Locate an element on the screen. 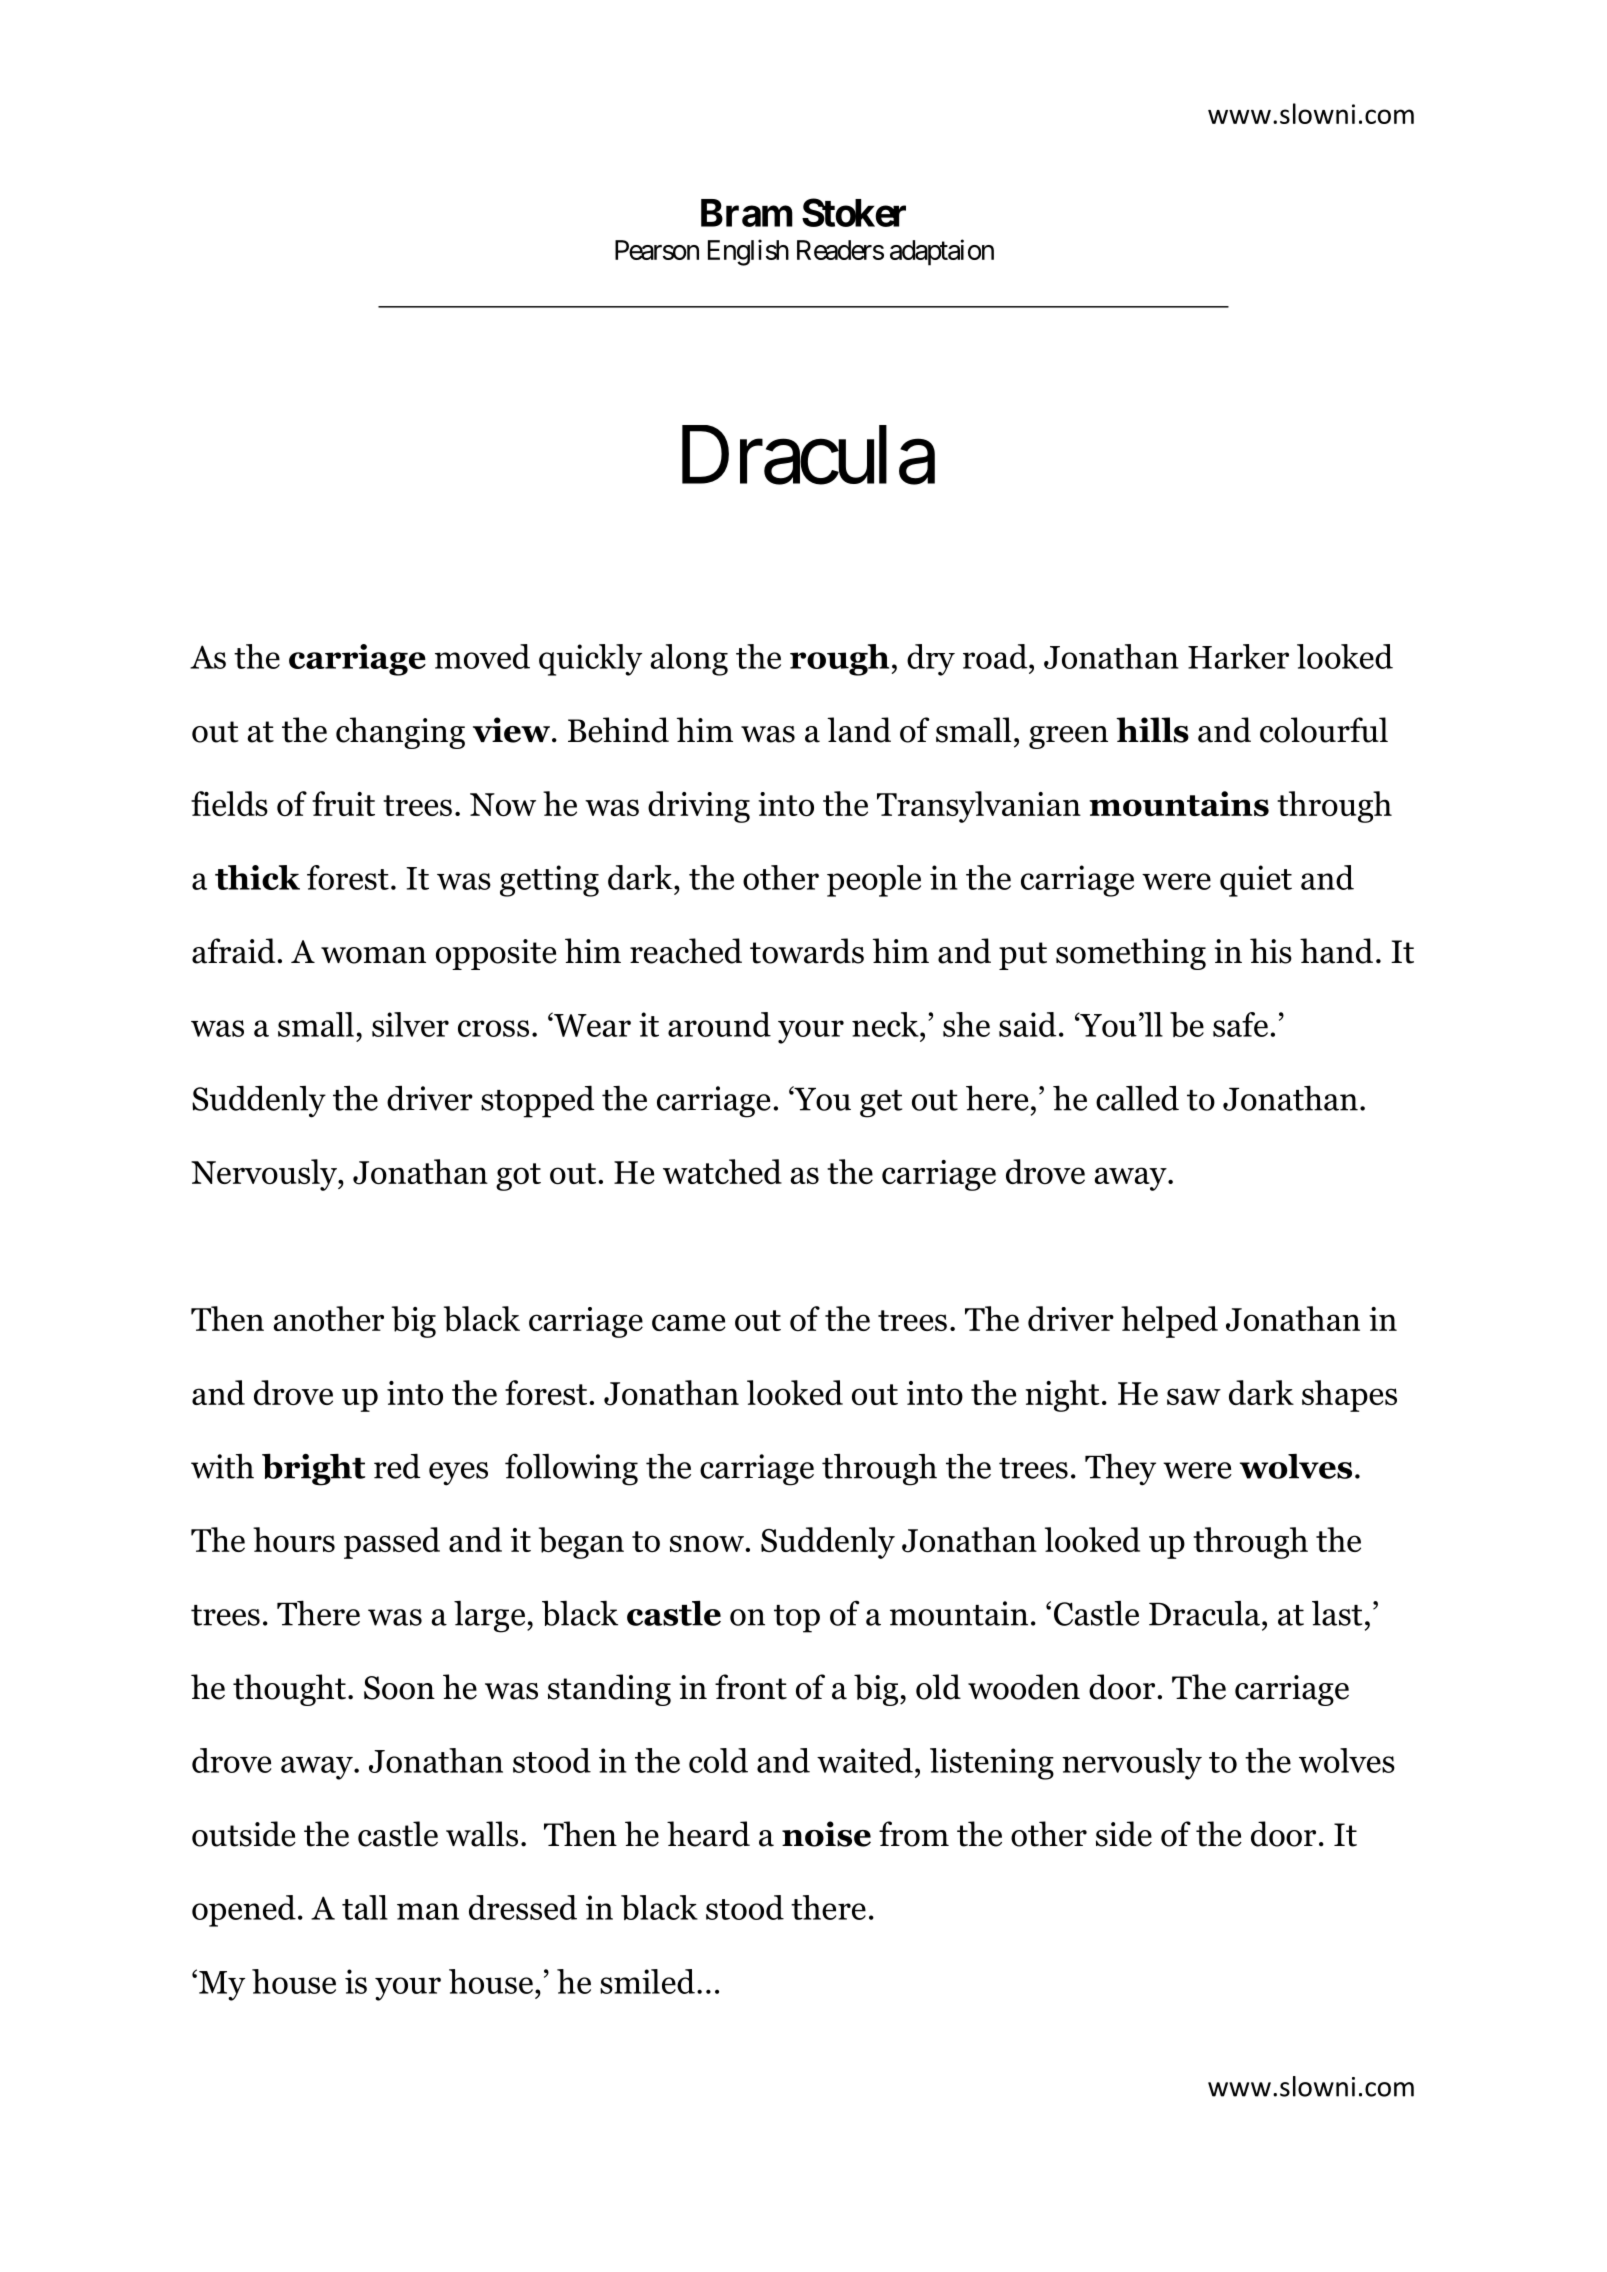 The height and width of the screenshot is (2272, 1607). called is located at coordinates (1137, 1098).
